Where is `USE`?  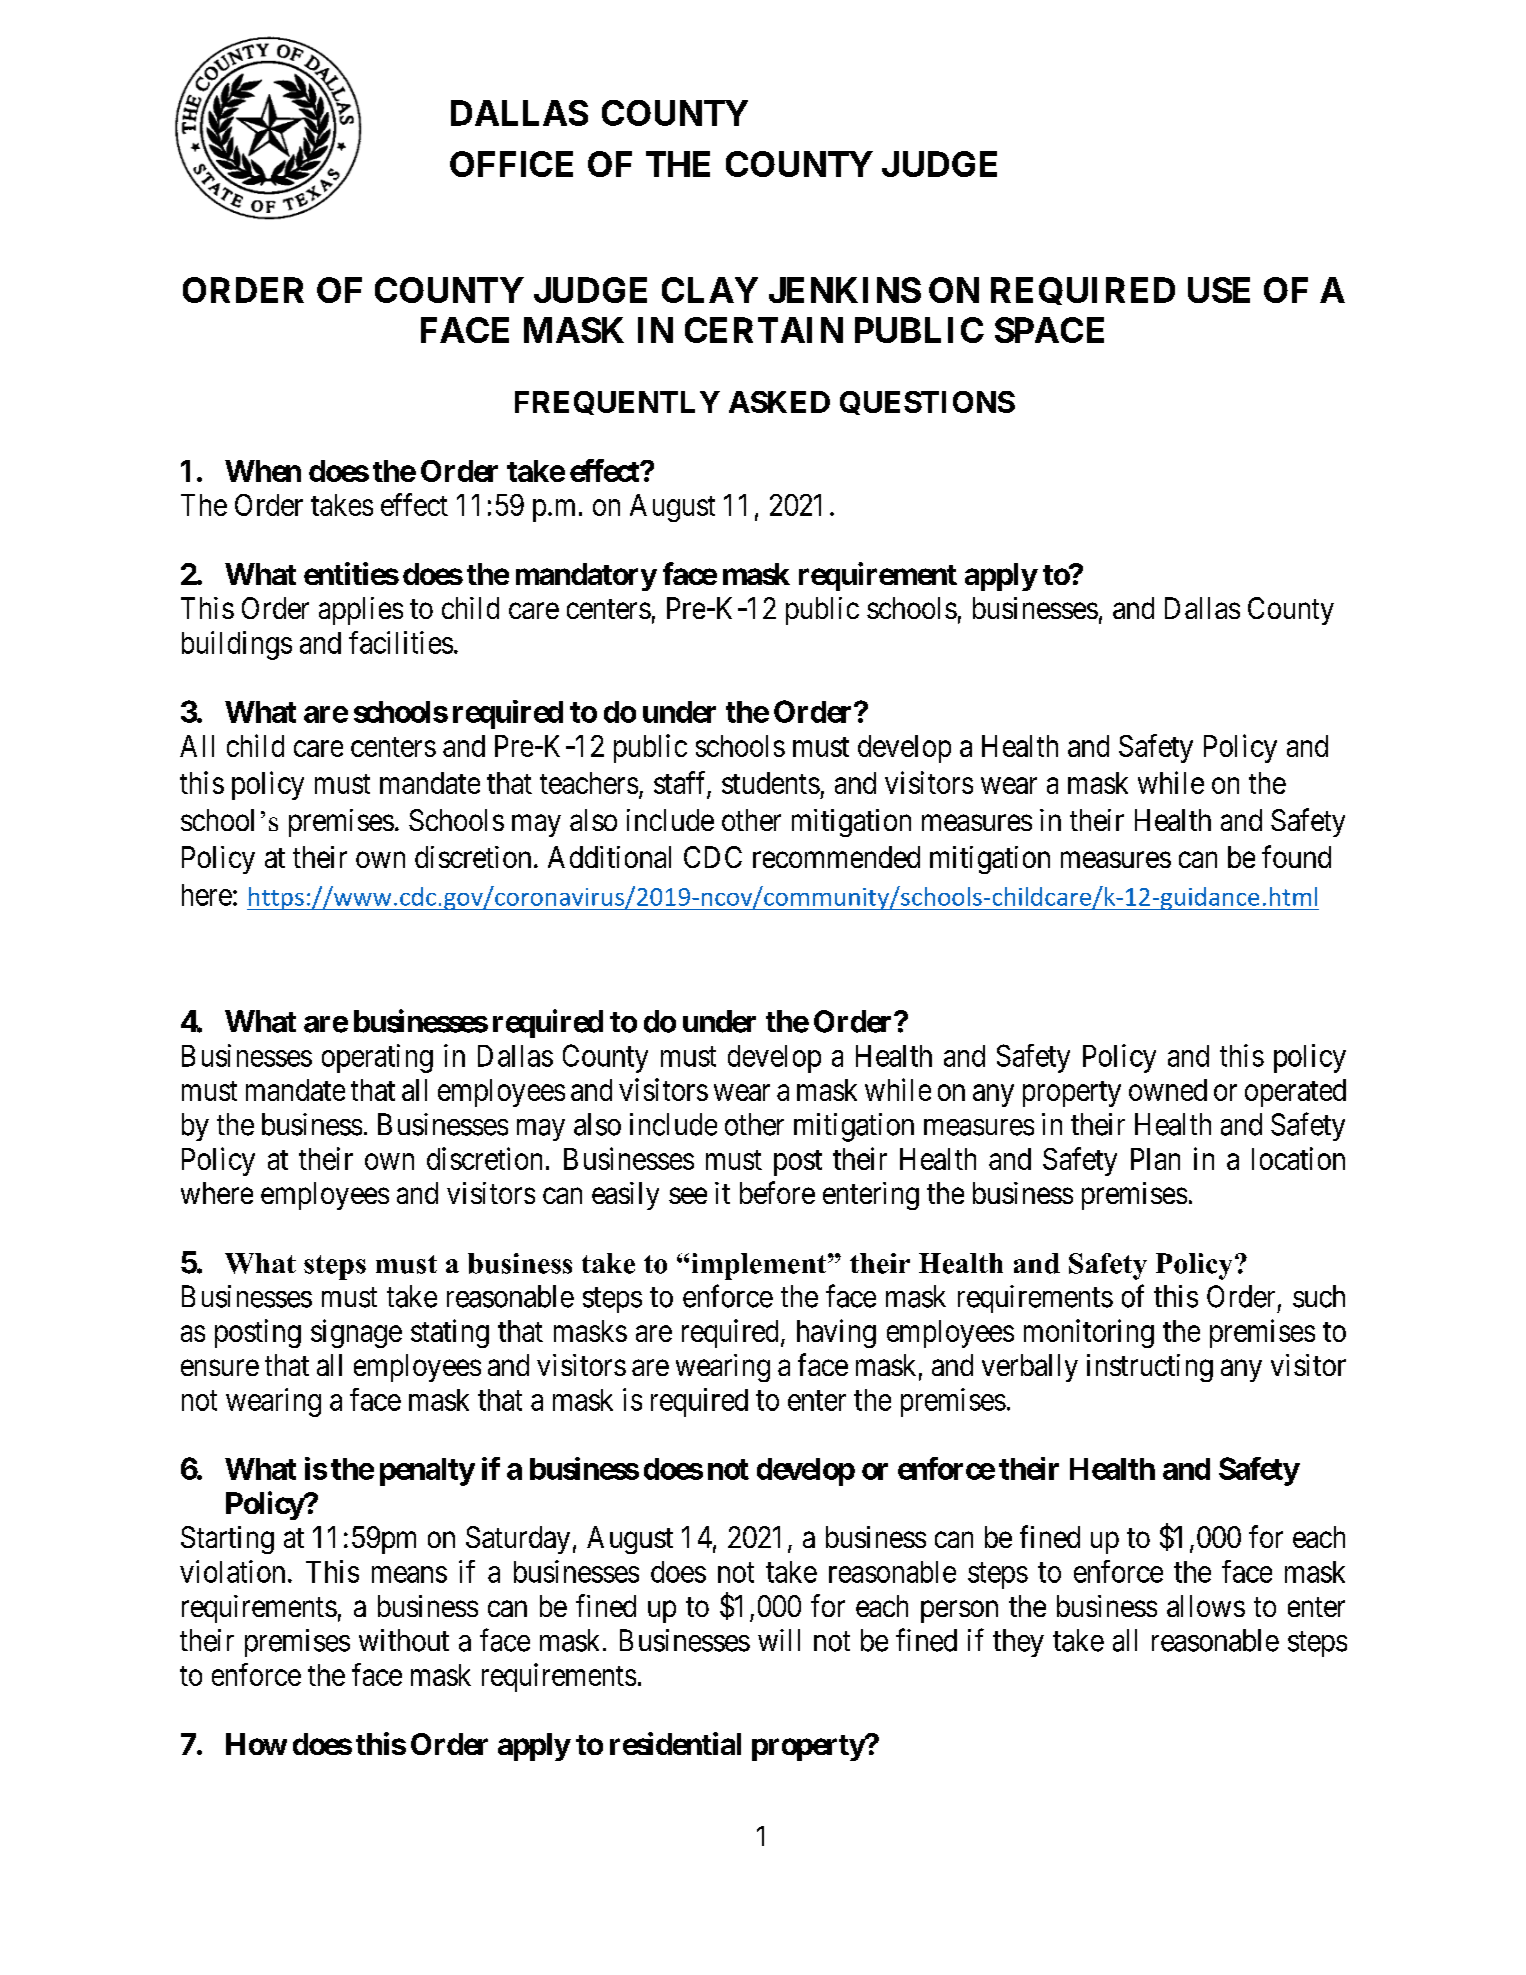
USE is located at coordinates (1219, 290).
